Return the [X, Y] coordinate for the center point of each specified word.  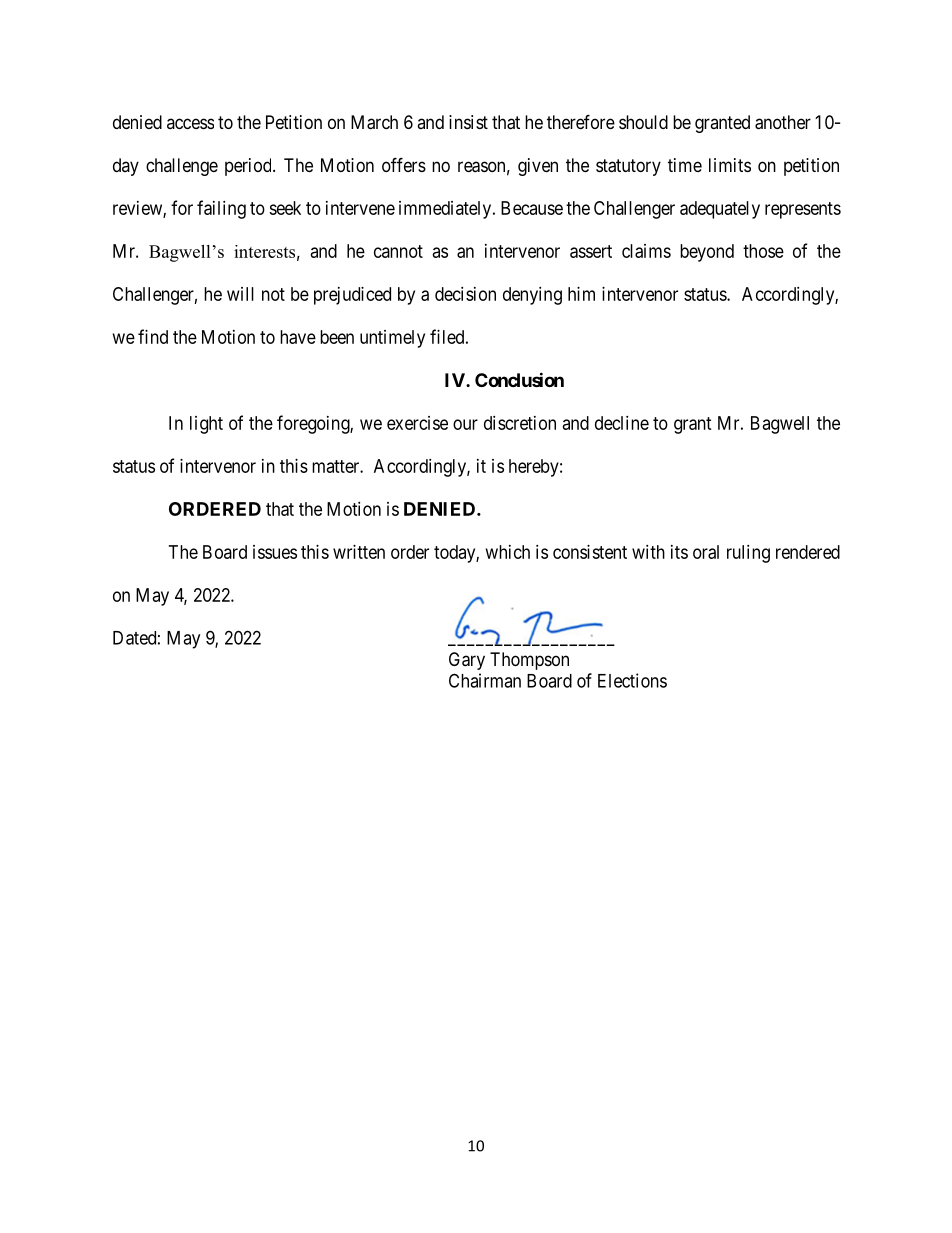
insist [468, 122]
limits [730, 165]
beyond [707, 253]
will [240, 294]
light [206, 425]
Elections [632, 680]
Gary [467, 661]
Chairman [485, 680]
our [465, 424]
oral [706, 552]
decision [465, 294]
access [190, 123]
